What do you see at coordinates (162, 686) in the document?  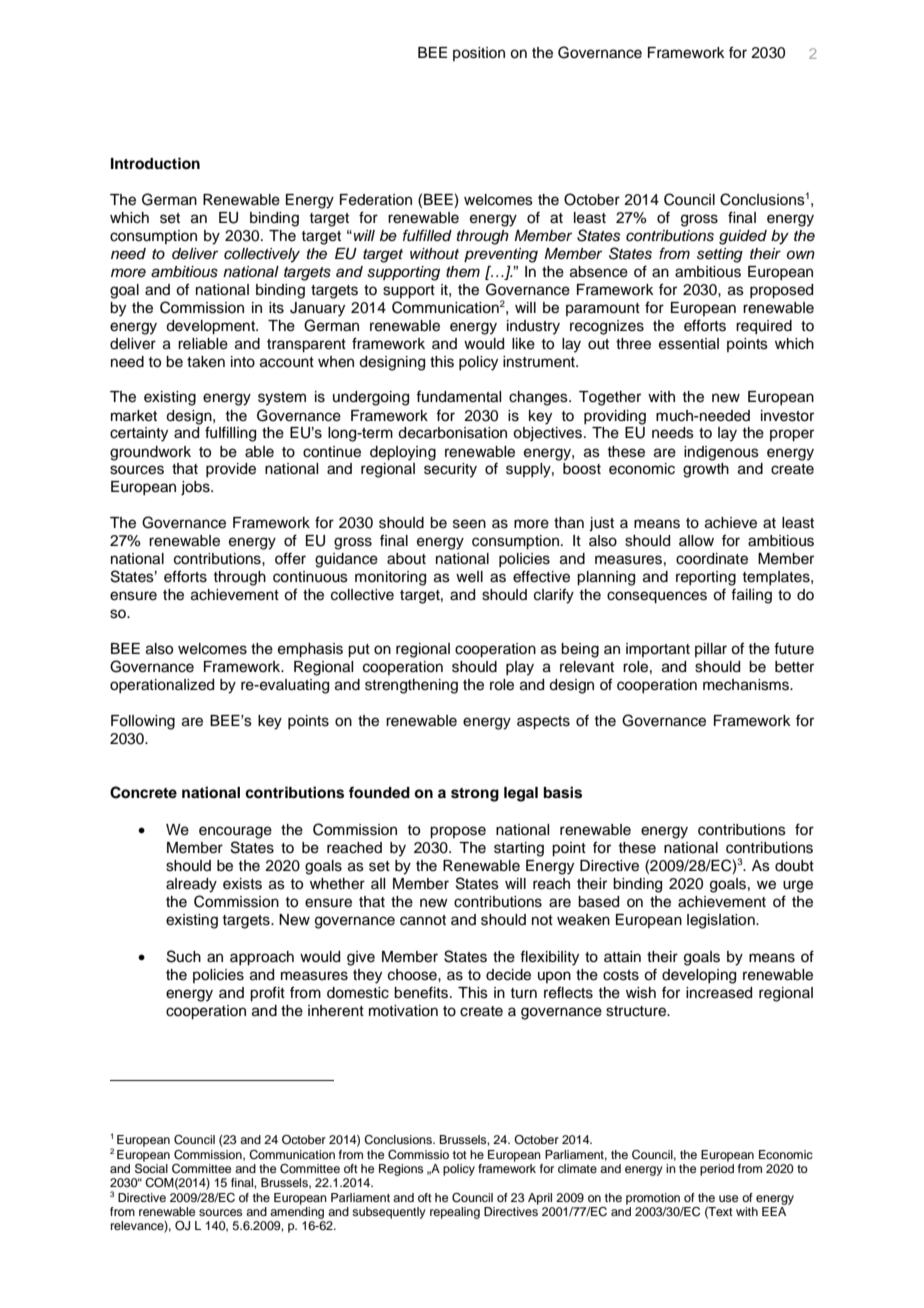 I see `operationalized` at bounding box center [162, 686].
